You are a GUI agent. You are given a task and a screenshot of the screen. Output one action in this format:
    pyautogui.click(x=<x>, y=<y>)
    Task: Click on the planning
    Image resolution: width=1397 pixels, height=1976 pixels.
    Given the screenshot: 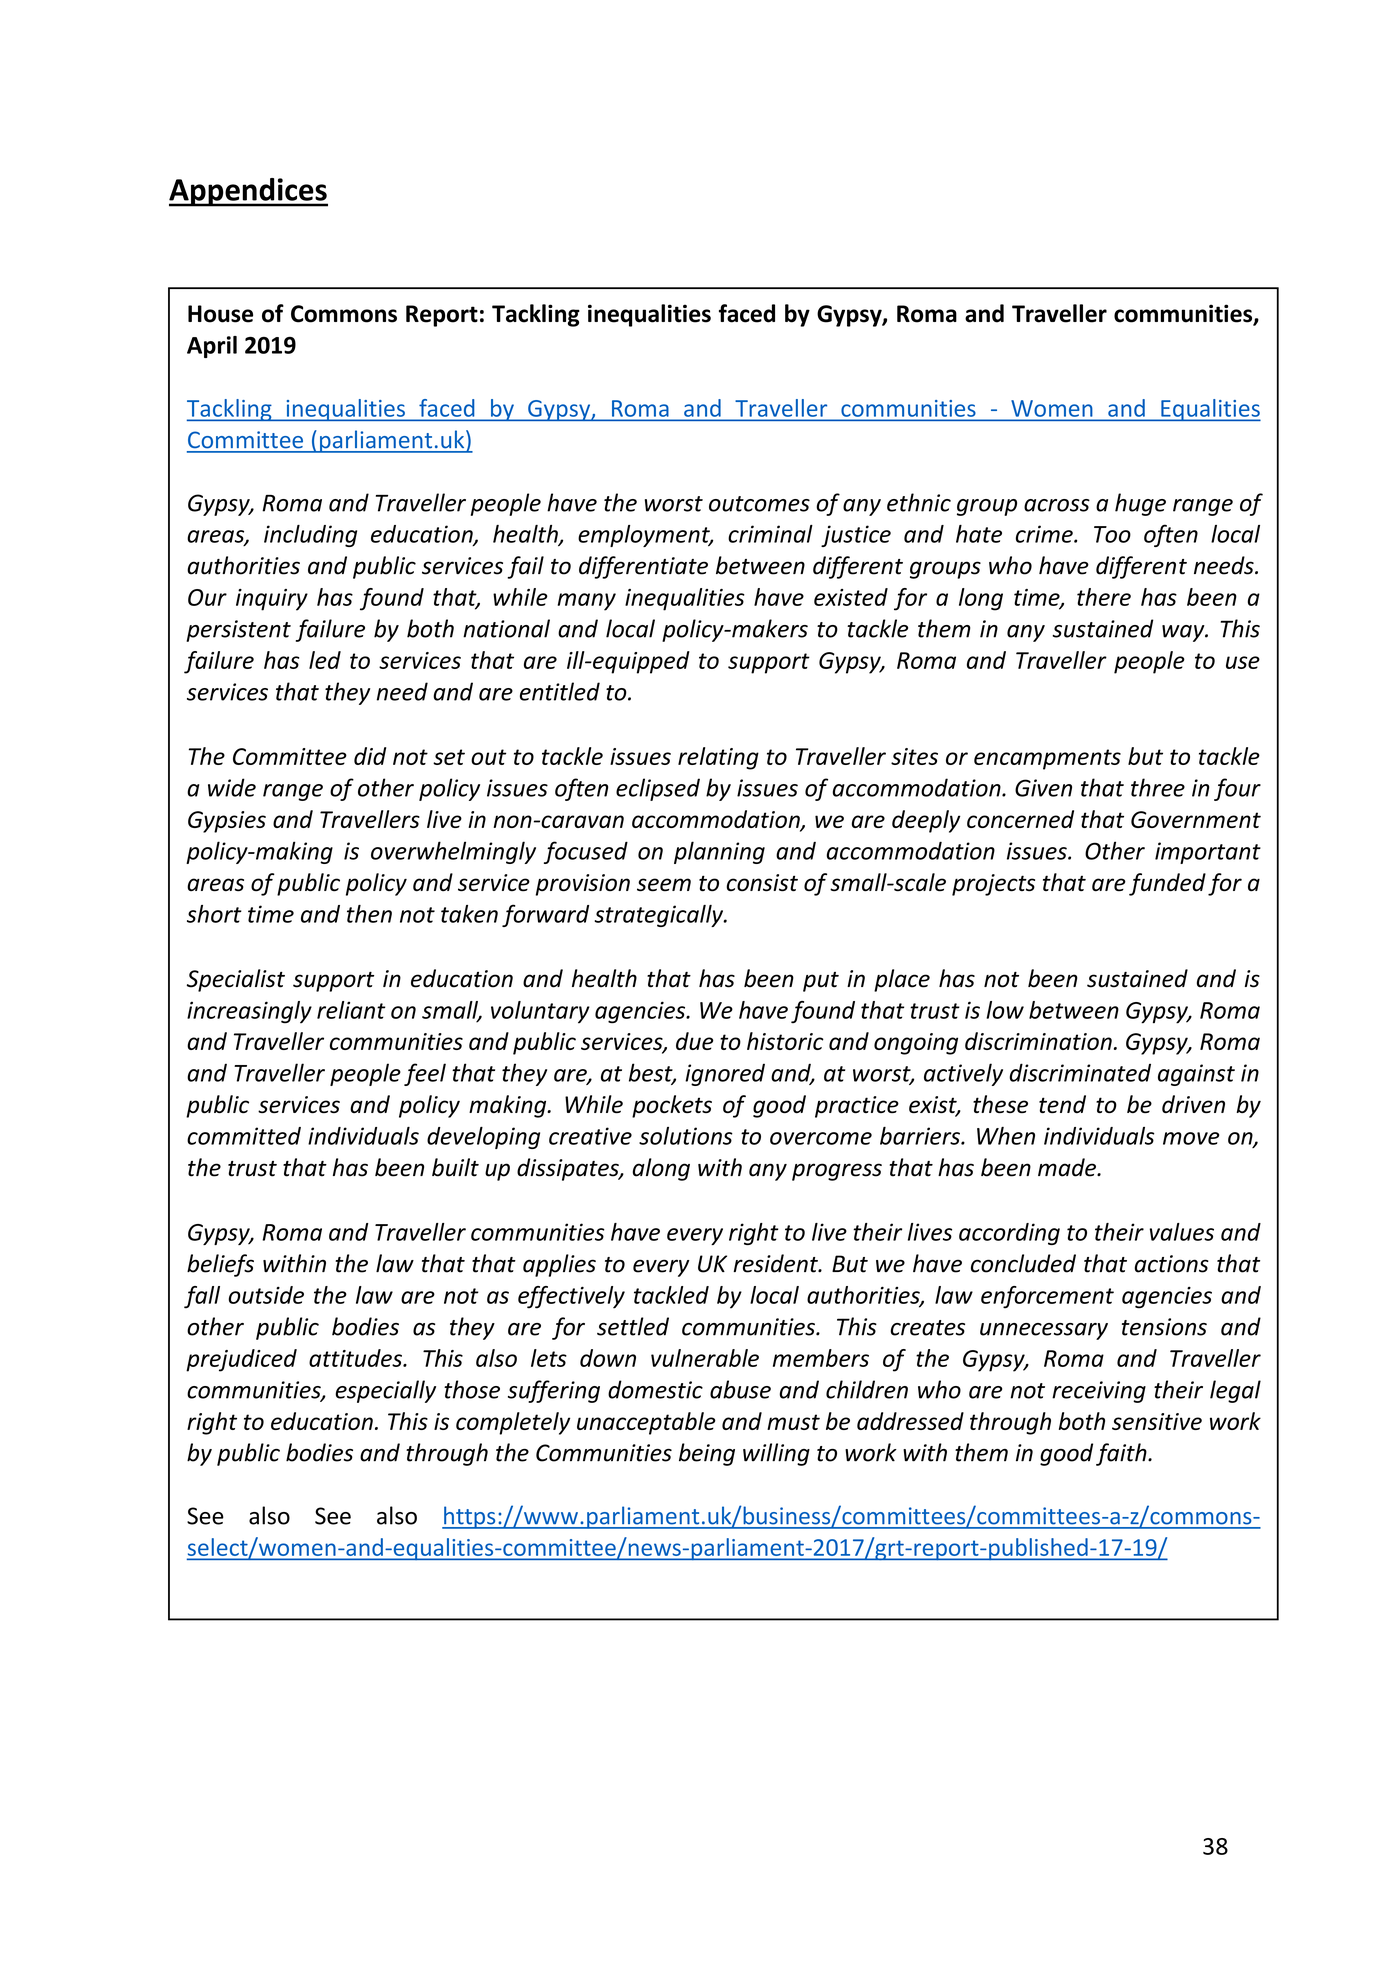 What is the action you would take?
    pyautogui.click(x=719, y=852)
